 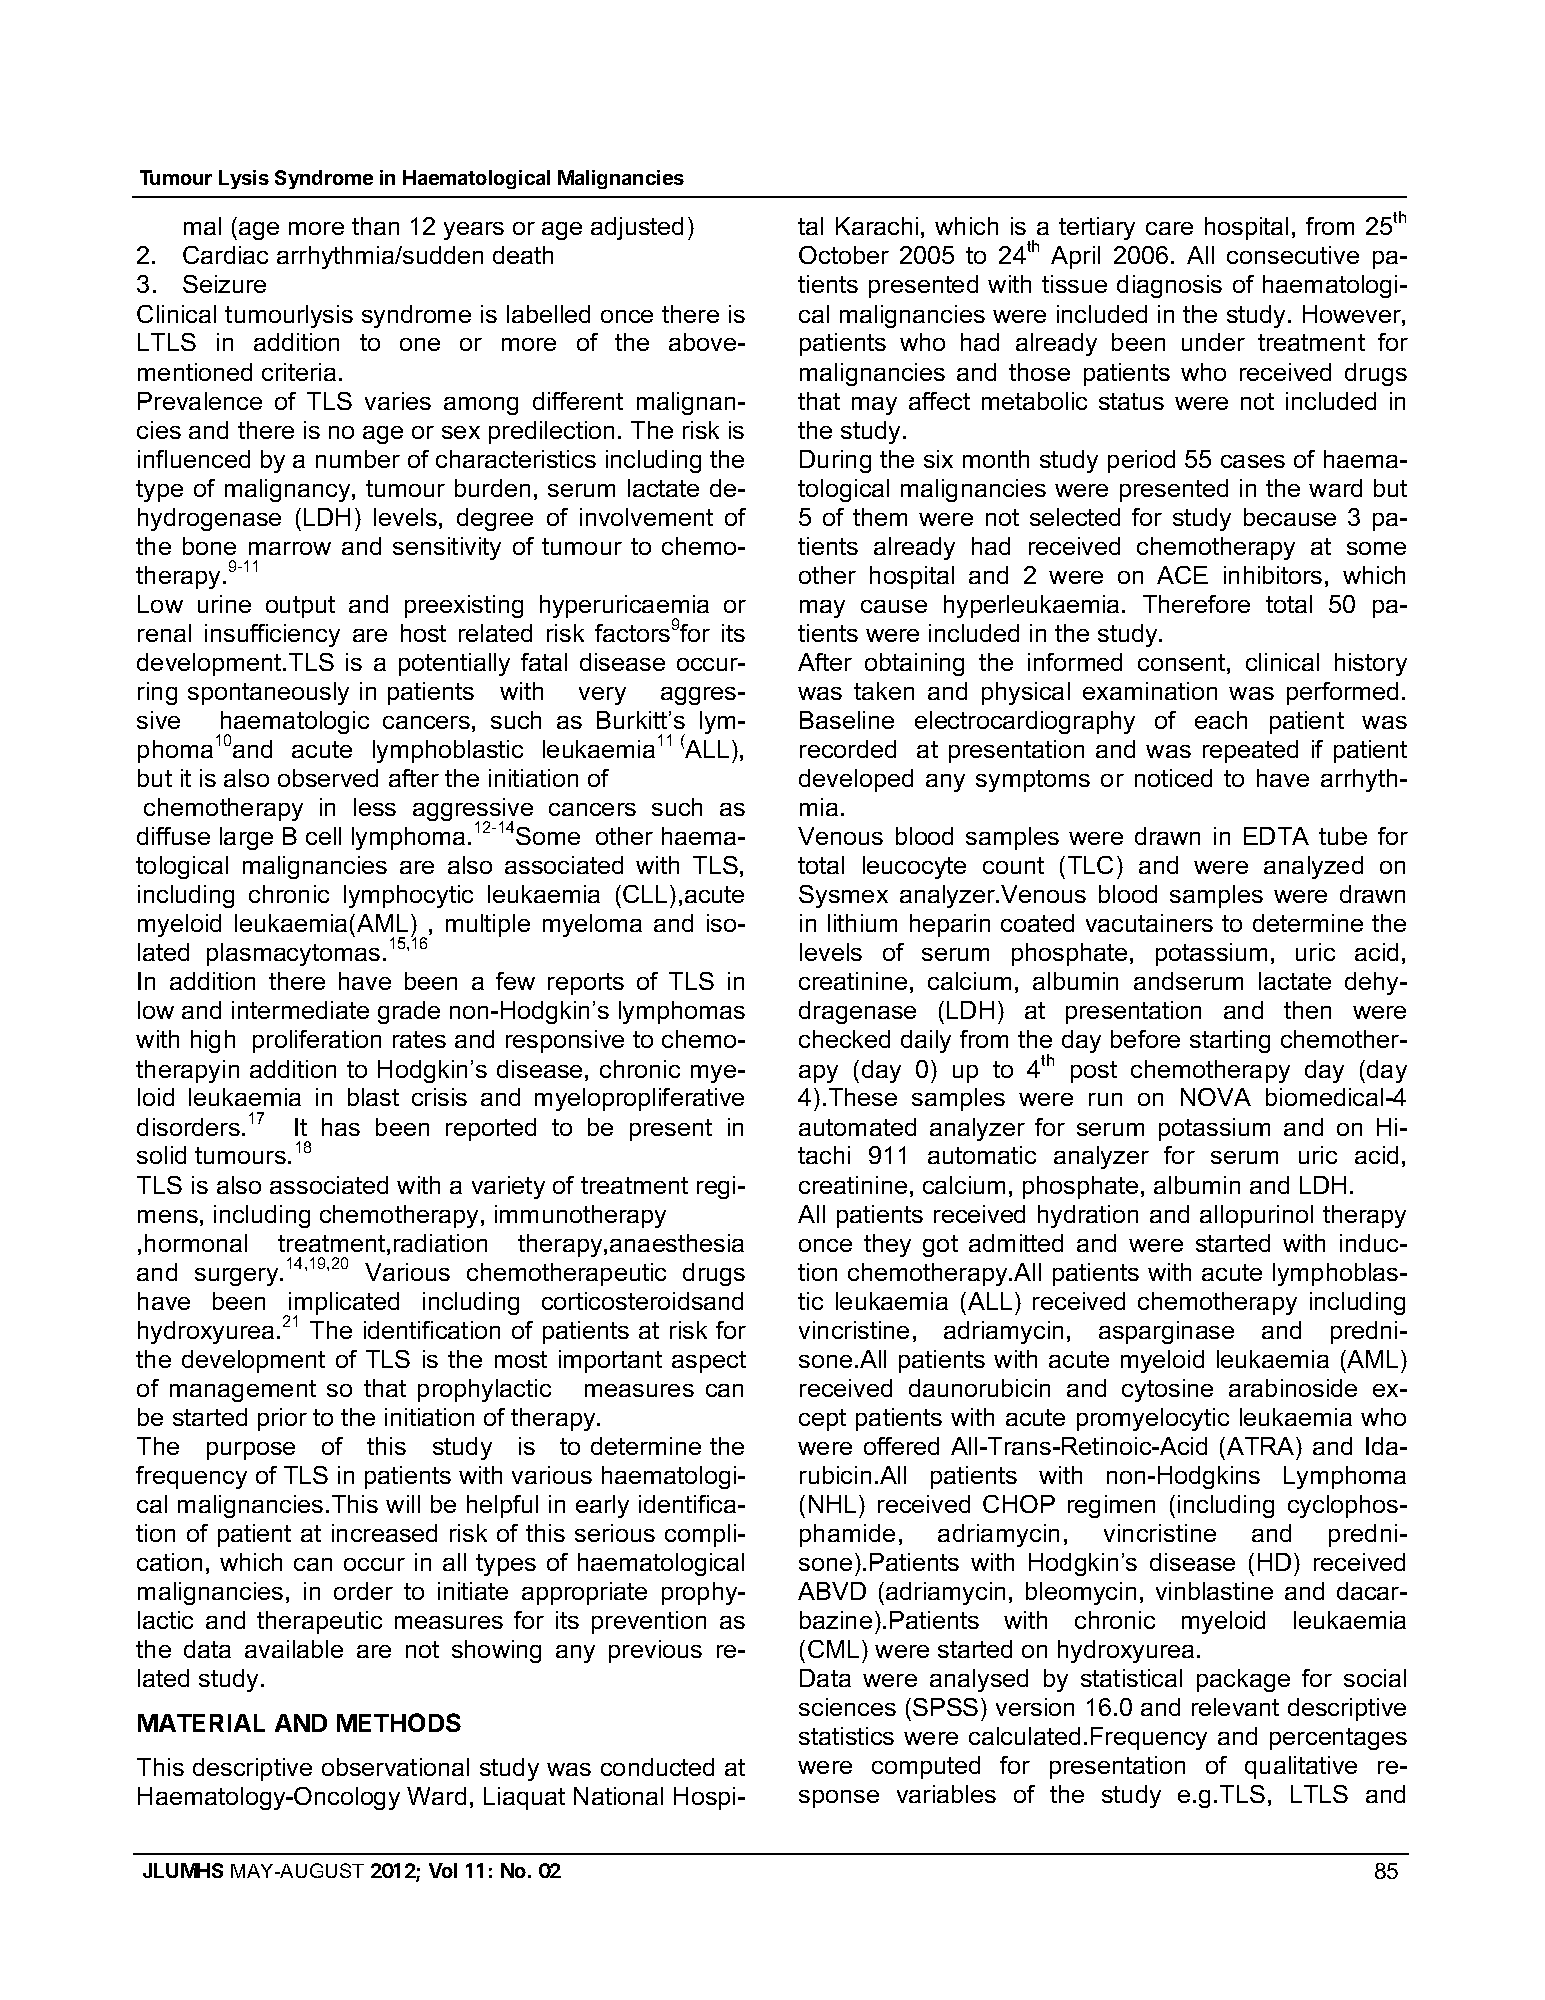 What do you see at coordinates (846, 1736) in the screenshot?
I see `statistics` at bounding box center [846, 1736].
